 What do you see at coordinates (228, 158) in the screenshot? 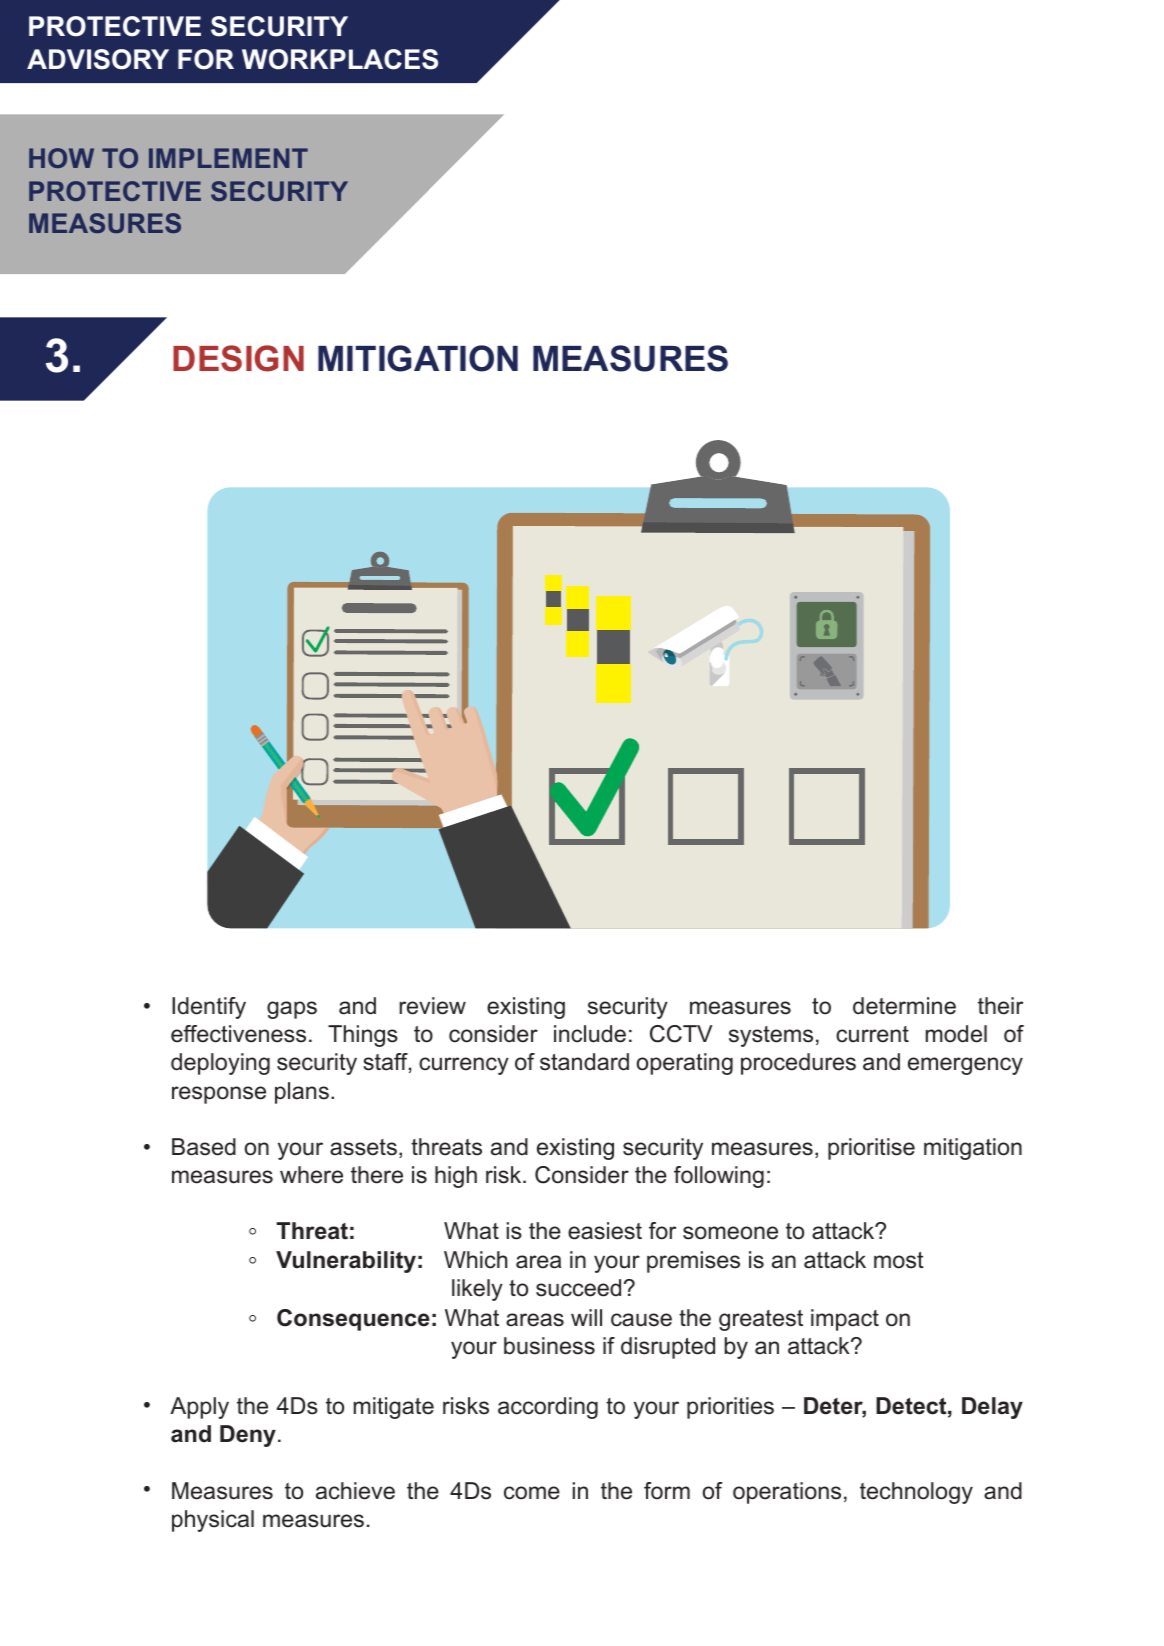
I see `IMPLEMENT` at bounding box center [228, 158].
